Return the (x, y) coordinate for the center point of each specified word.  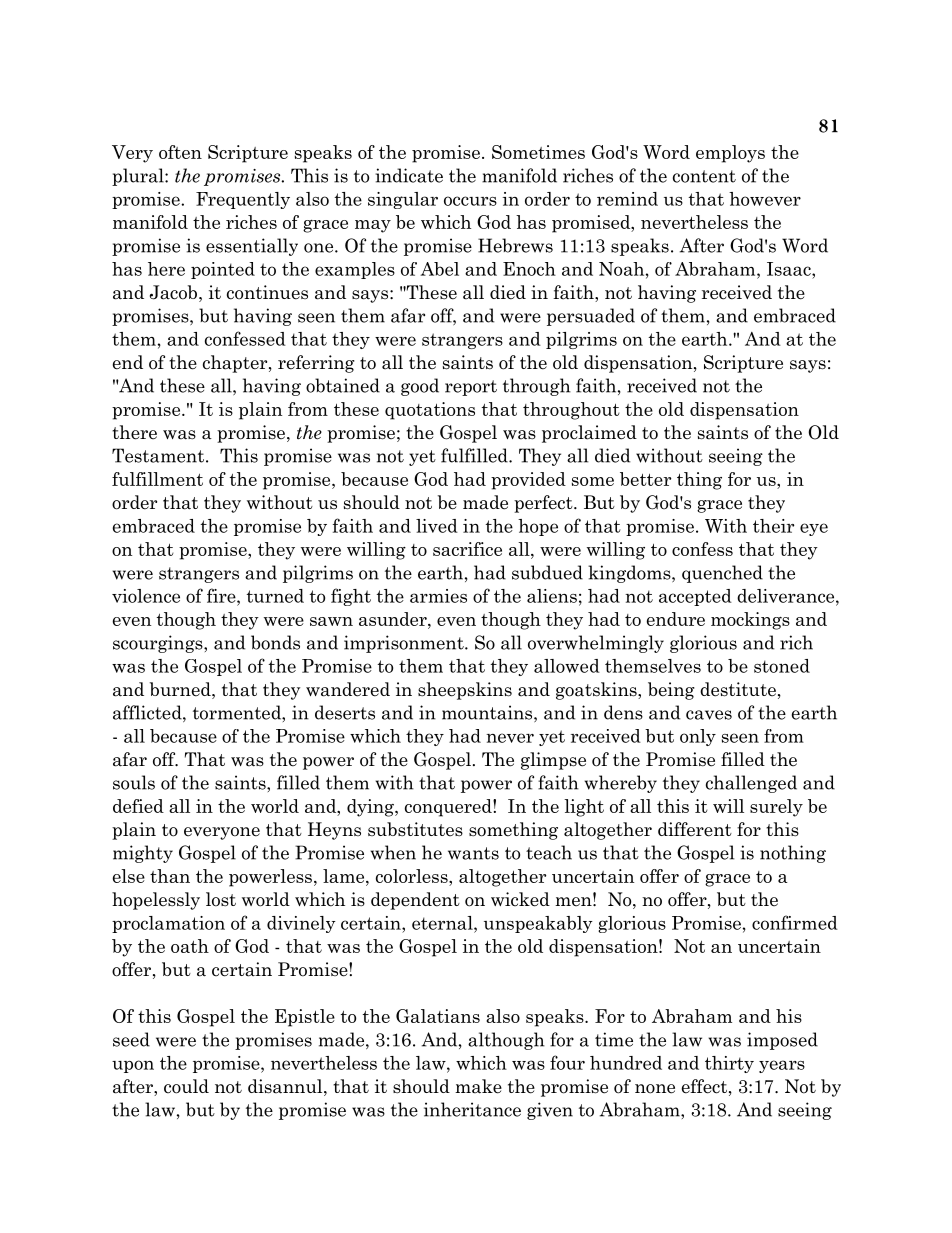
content (704, 176)
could (186, 1086)
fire (222, 595)
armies (438, 596)
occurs (470, 201)
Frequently (243, 200)
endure (676, 619)
